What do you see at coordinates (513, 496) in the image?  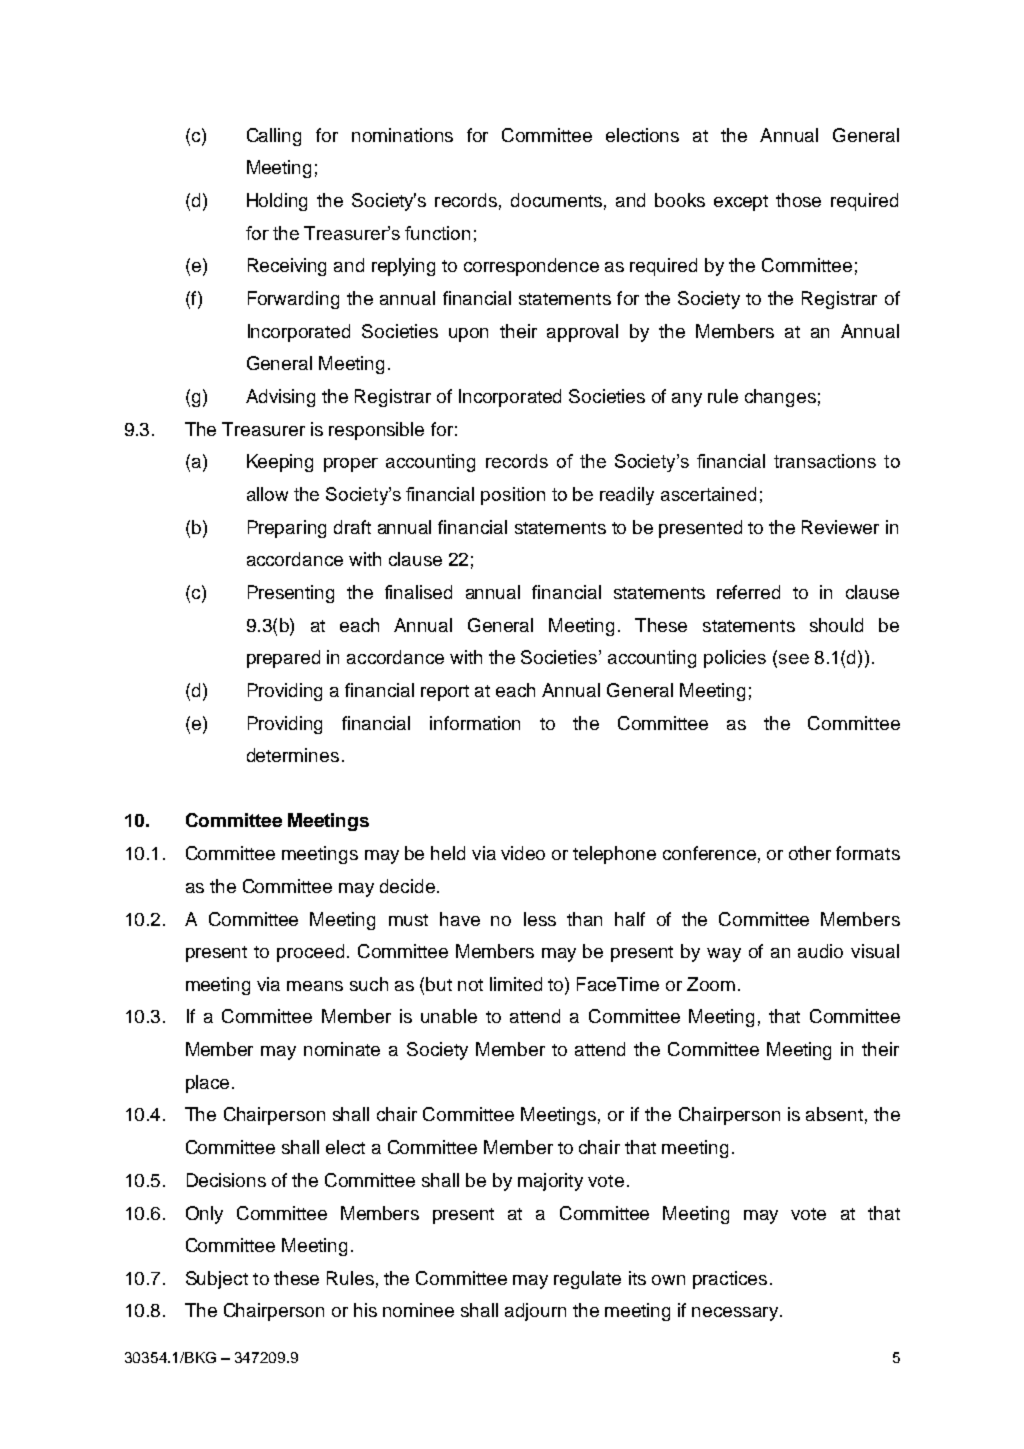 I see `position` at bounding box center [513, 496].
